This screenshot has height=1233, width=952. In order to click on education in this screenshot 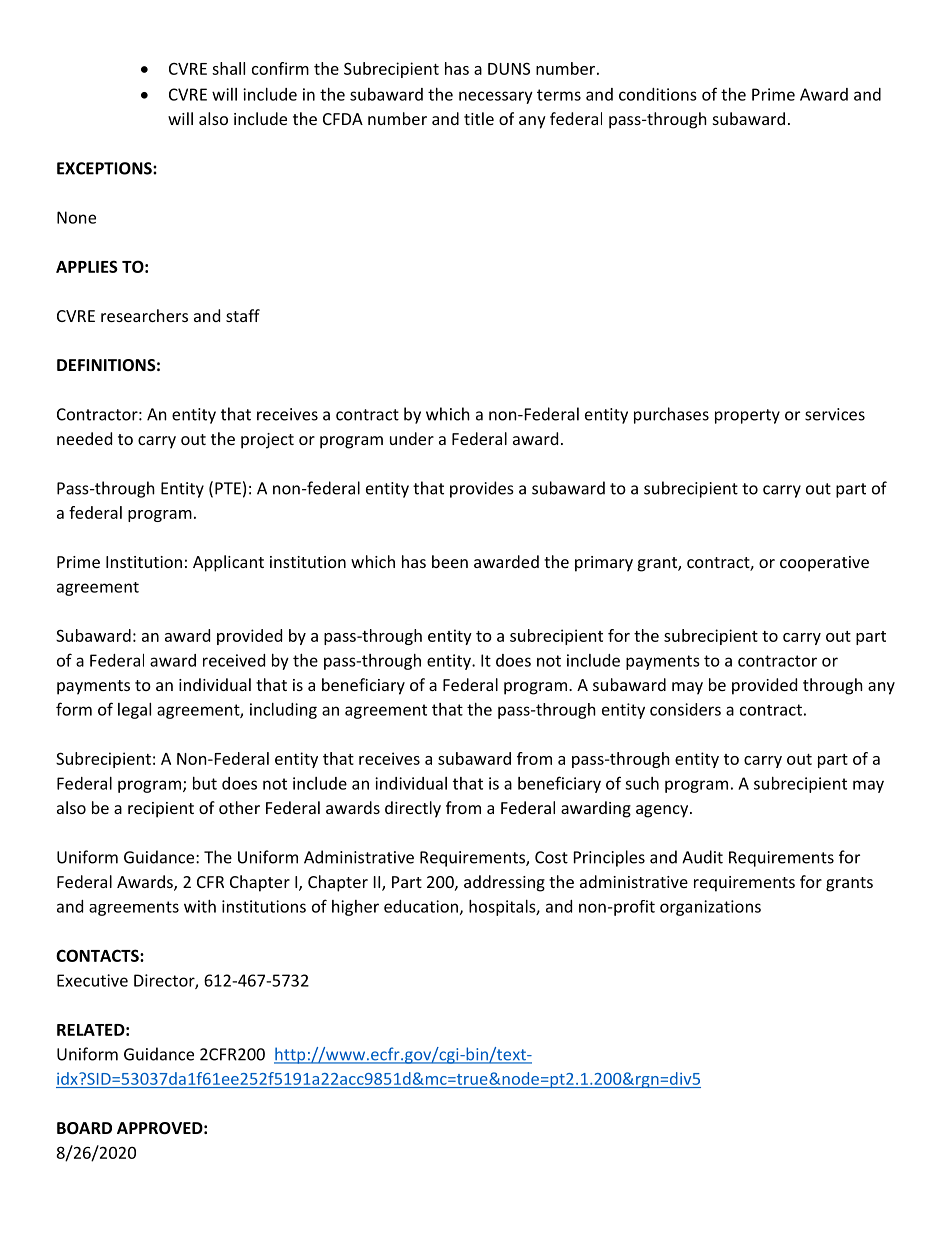, I will do `click(421, 906)`.
